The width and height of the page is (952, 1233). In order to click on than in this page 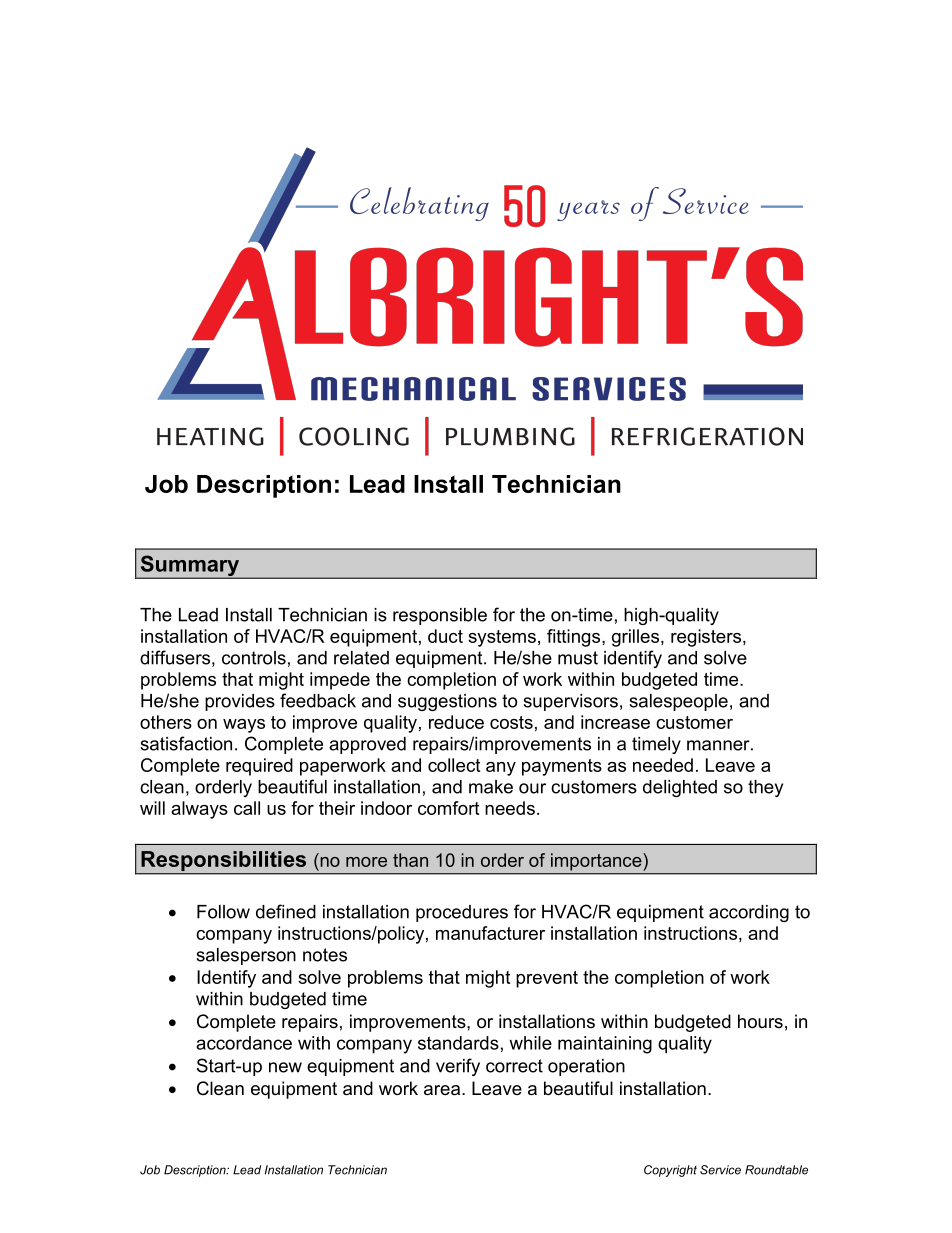, I will do `click(410, 860)`.
